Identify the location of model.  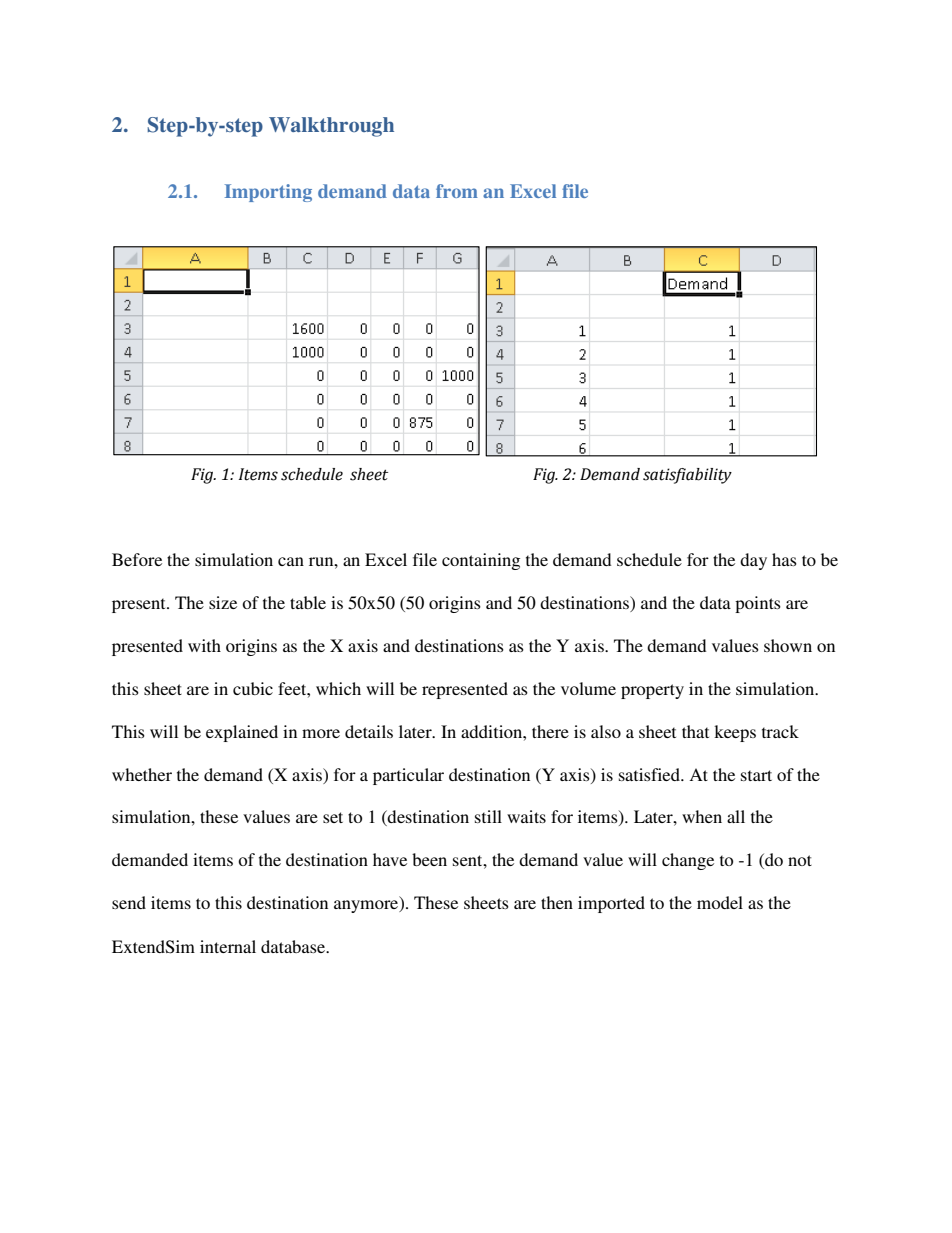
(720, 902).
